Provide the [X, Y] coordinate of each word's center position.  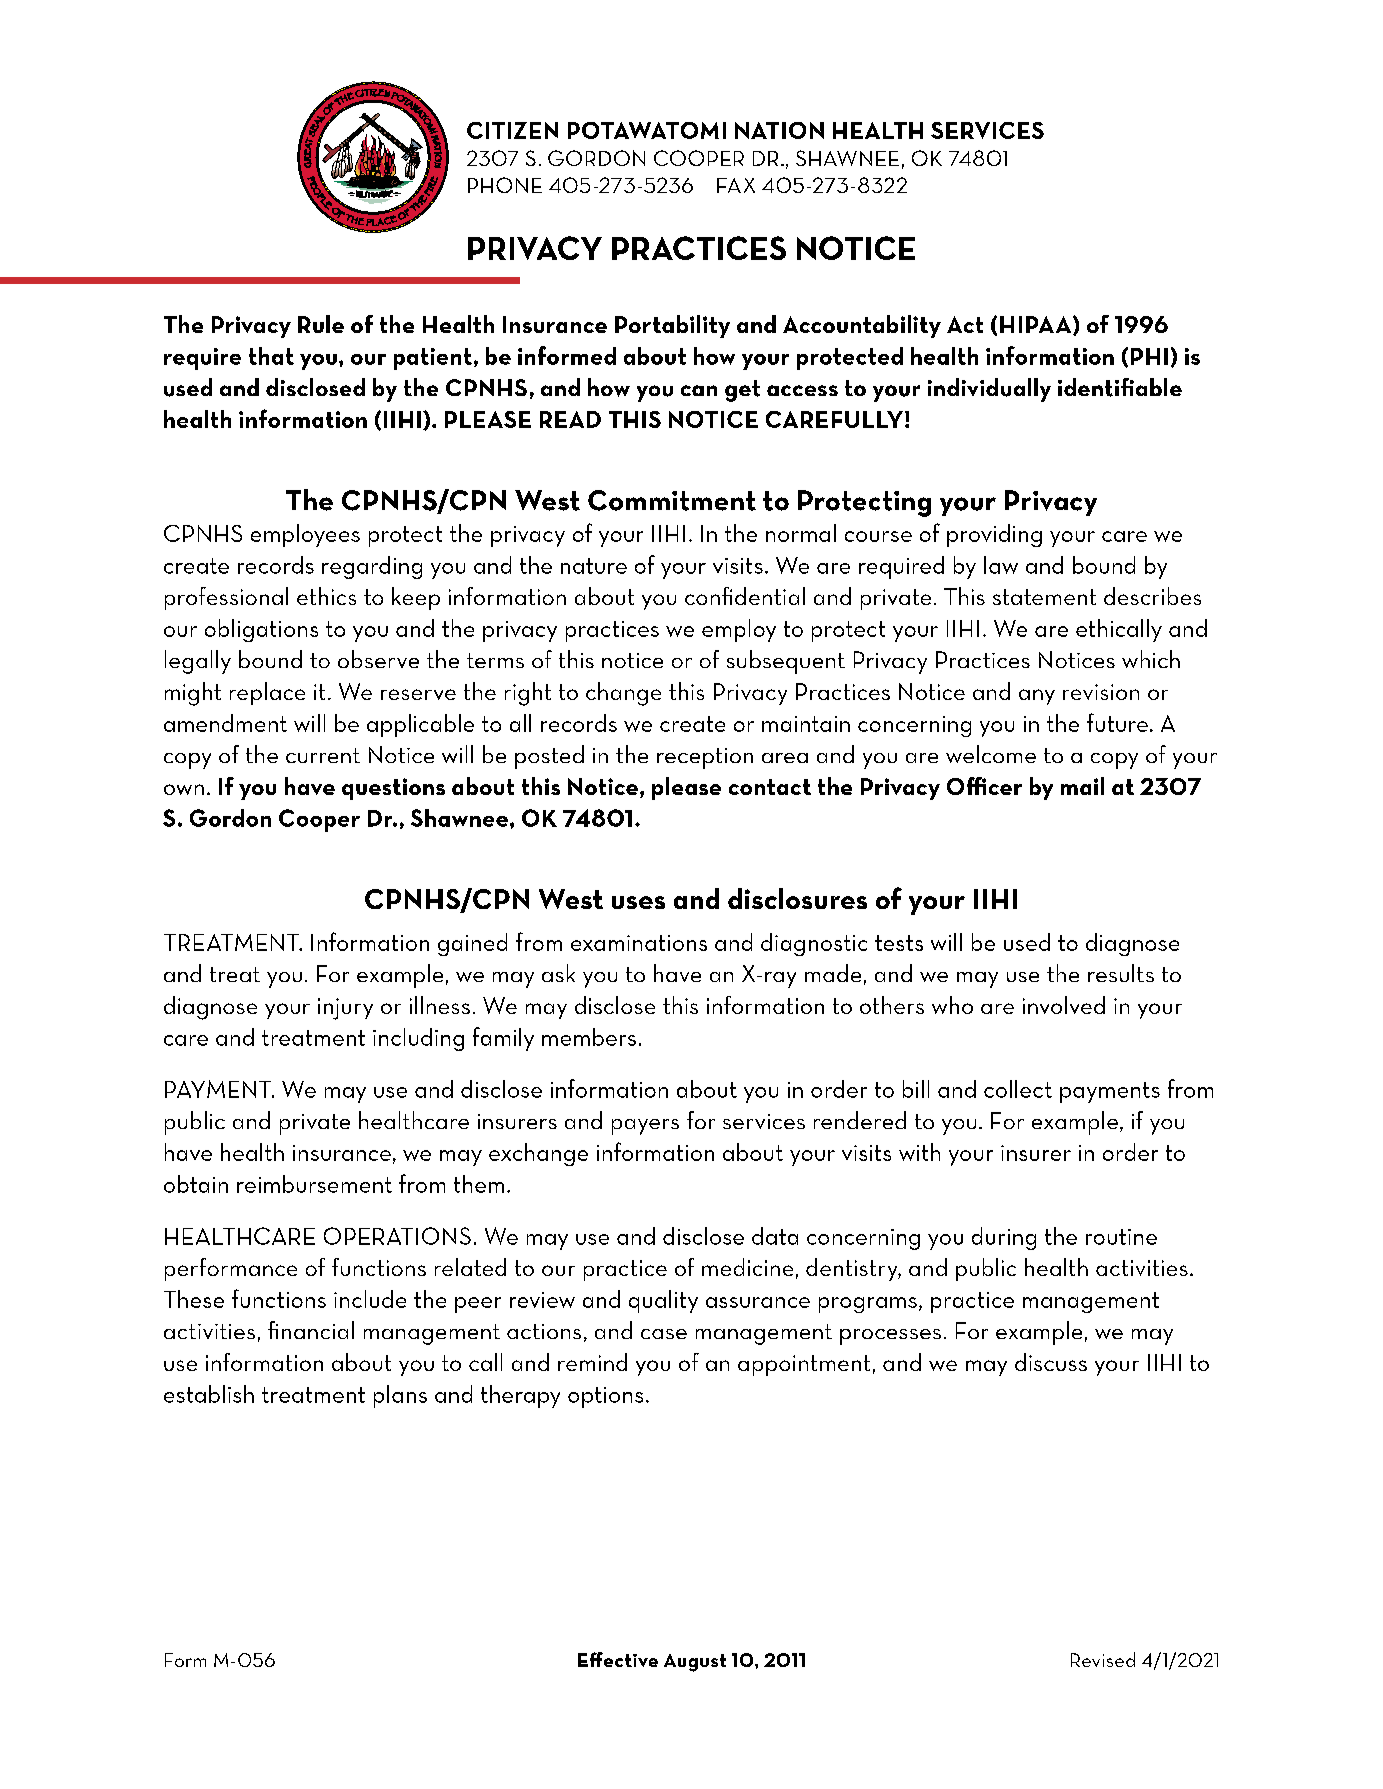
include [370, 1299]
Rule [321, 324]
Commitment [672, 500]
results [1121, 973]
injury [345, 1009]
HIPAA [1037, 325]
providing [994, 535]
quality [663, 1301]
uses [638, 902]
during [1004, 1238]
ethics [326, 596]
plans [400, 1396]
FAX [736, 185]
